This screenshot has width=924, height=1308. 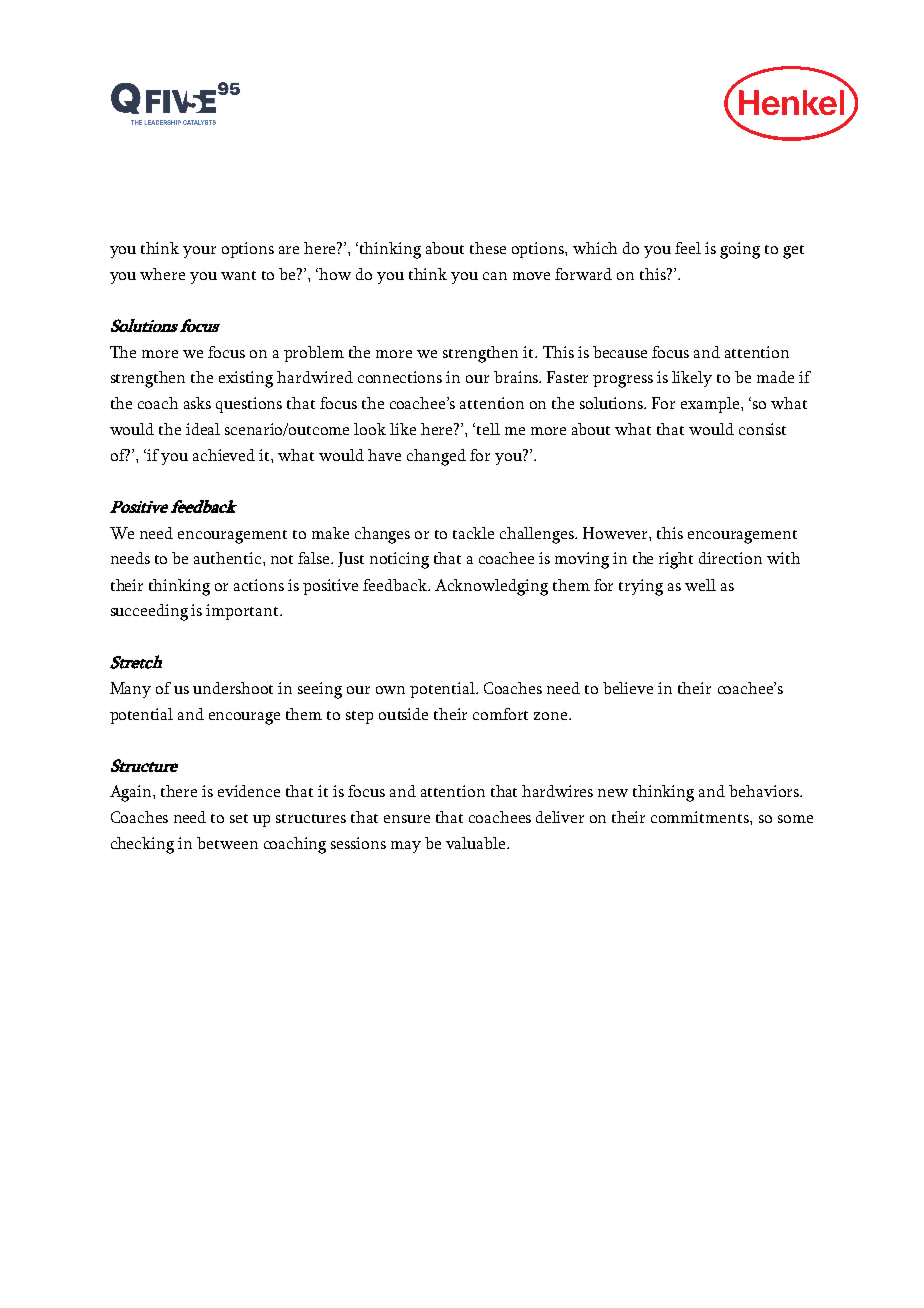 What do you see at coordinates (740, 250) in the screenshot?
I see `going` at bounding box center [740, 250].
